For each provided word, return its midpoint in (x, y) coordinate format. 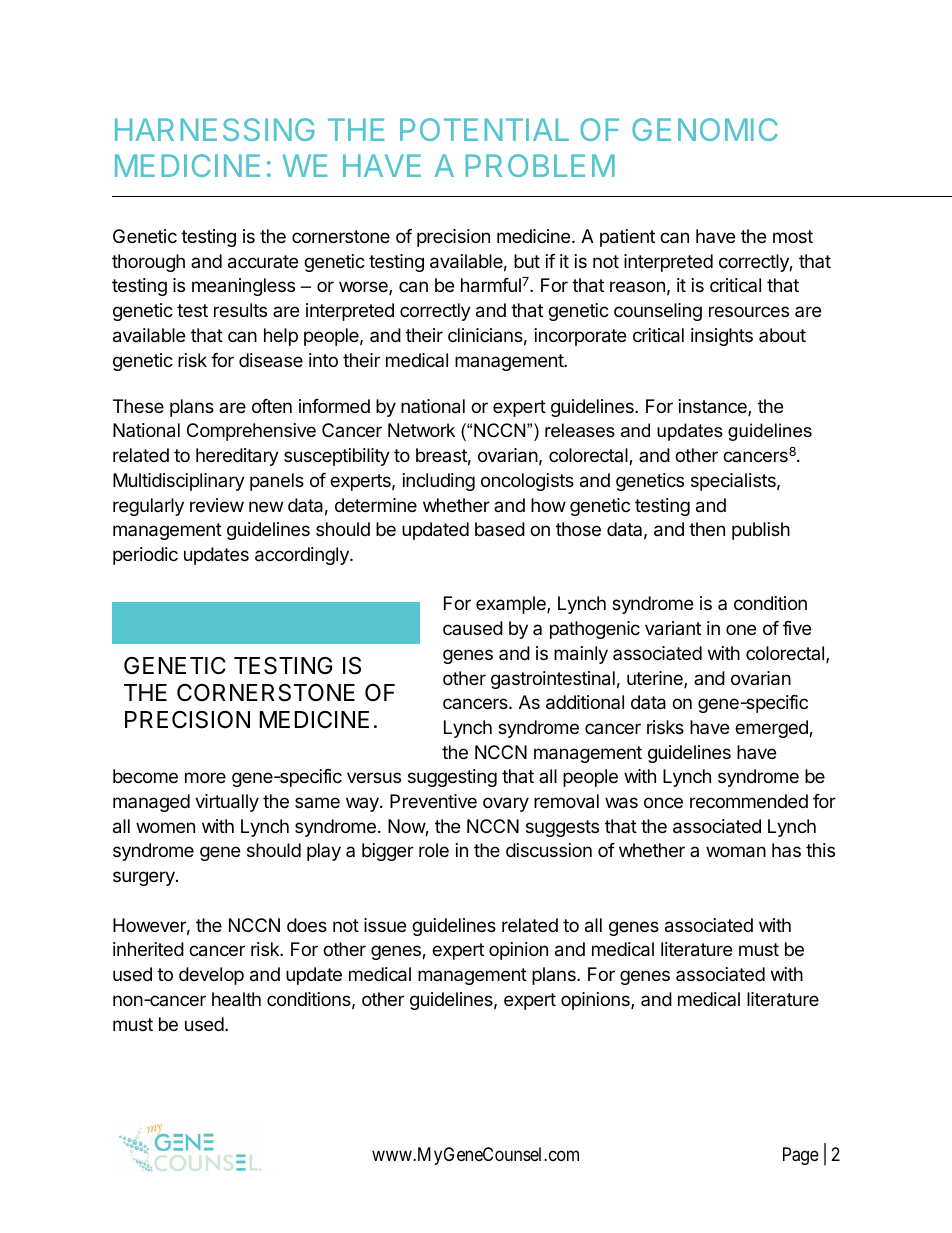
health (236, 999)
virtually (227, 803)
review (217, 505)
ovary (506, 804)
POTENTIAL (484, 129)
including (439, 482)
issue (385, 925)
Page (801, 1156)
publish (761, 531)
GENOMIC (705, 129)
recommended (749, 801)
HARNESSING (215, 129)
